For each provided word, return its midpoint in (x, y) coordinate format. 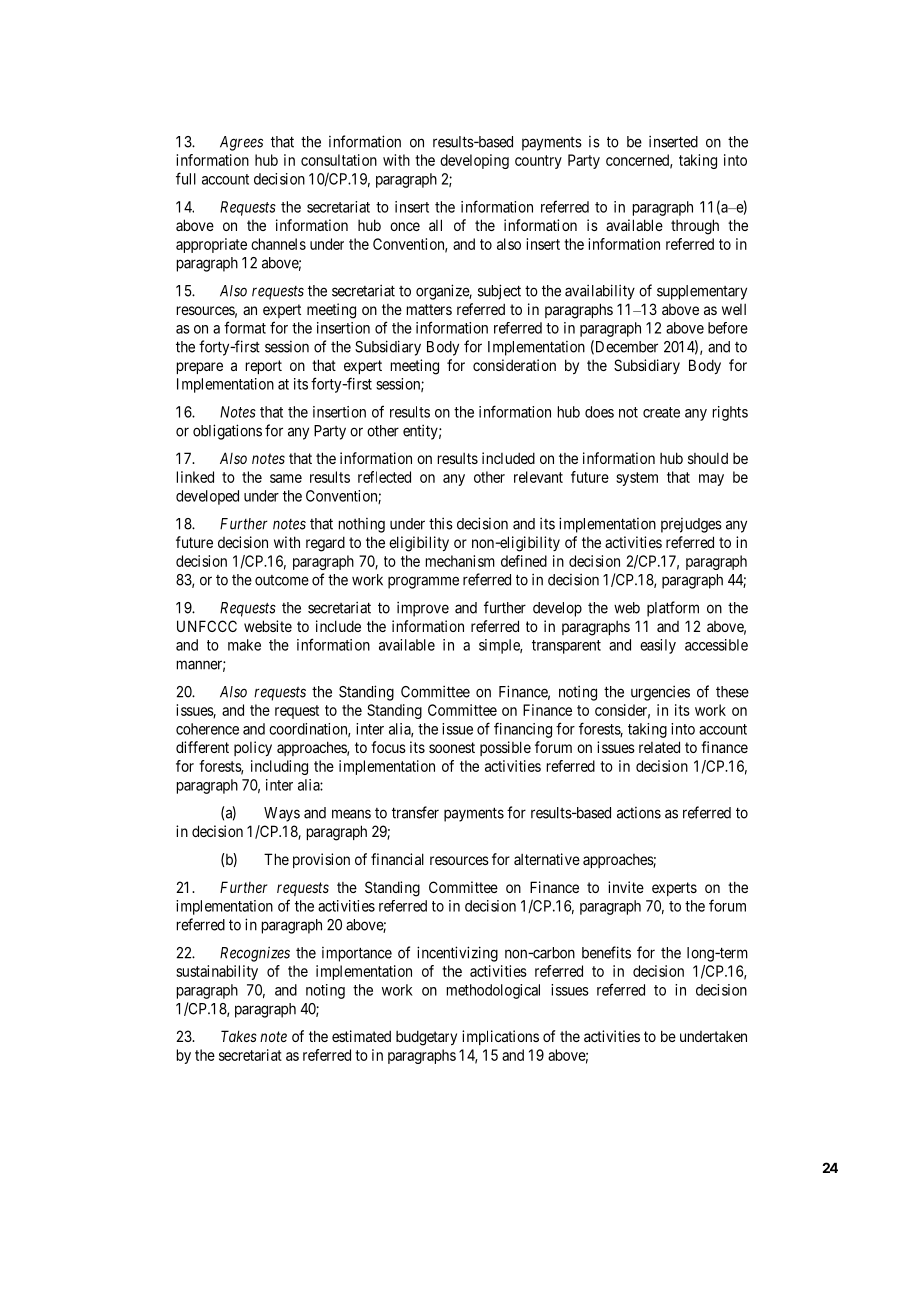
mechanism (460, 561)
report (264, 367)
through (695, 227)
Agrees (241, 143)
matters (429, 309)
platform (673, 609)
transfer (415, 812)
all (435, 225)
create (661, 412)
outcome (282, 580)
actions (639, 813)
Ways (282, 814)
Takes (239, 1036)
